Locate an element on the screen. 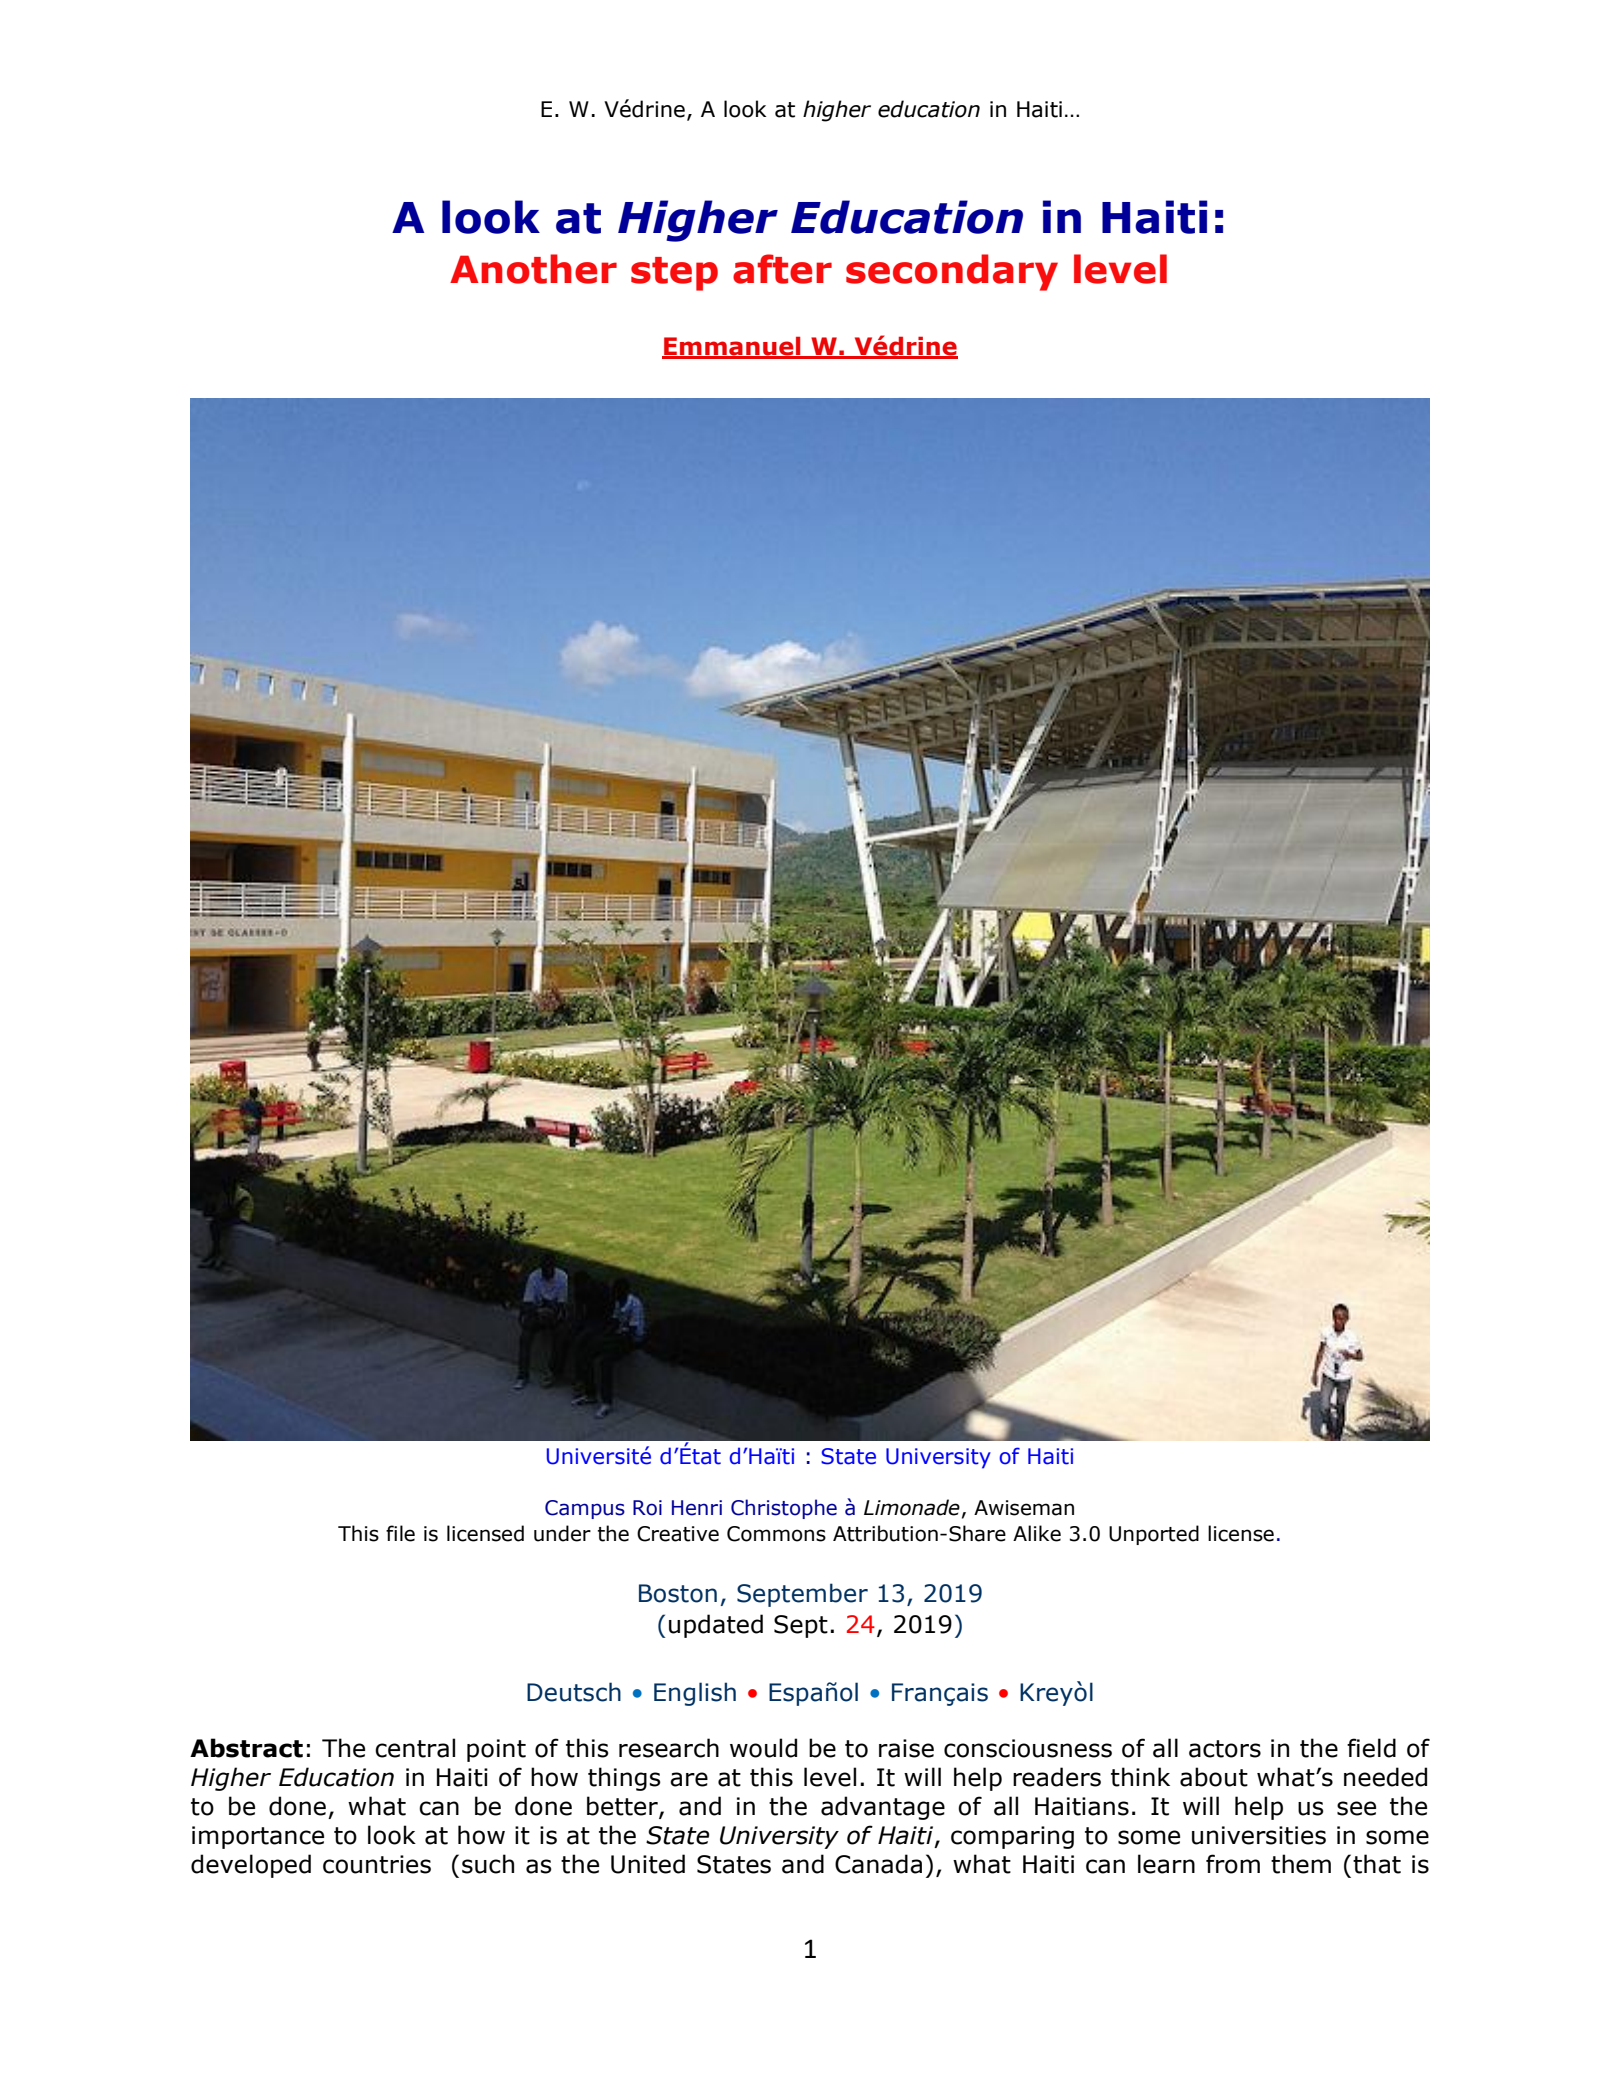  Another is located at coordinates (533, 269).
